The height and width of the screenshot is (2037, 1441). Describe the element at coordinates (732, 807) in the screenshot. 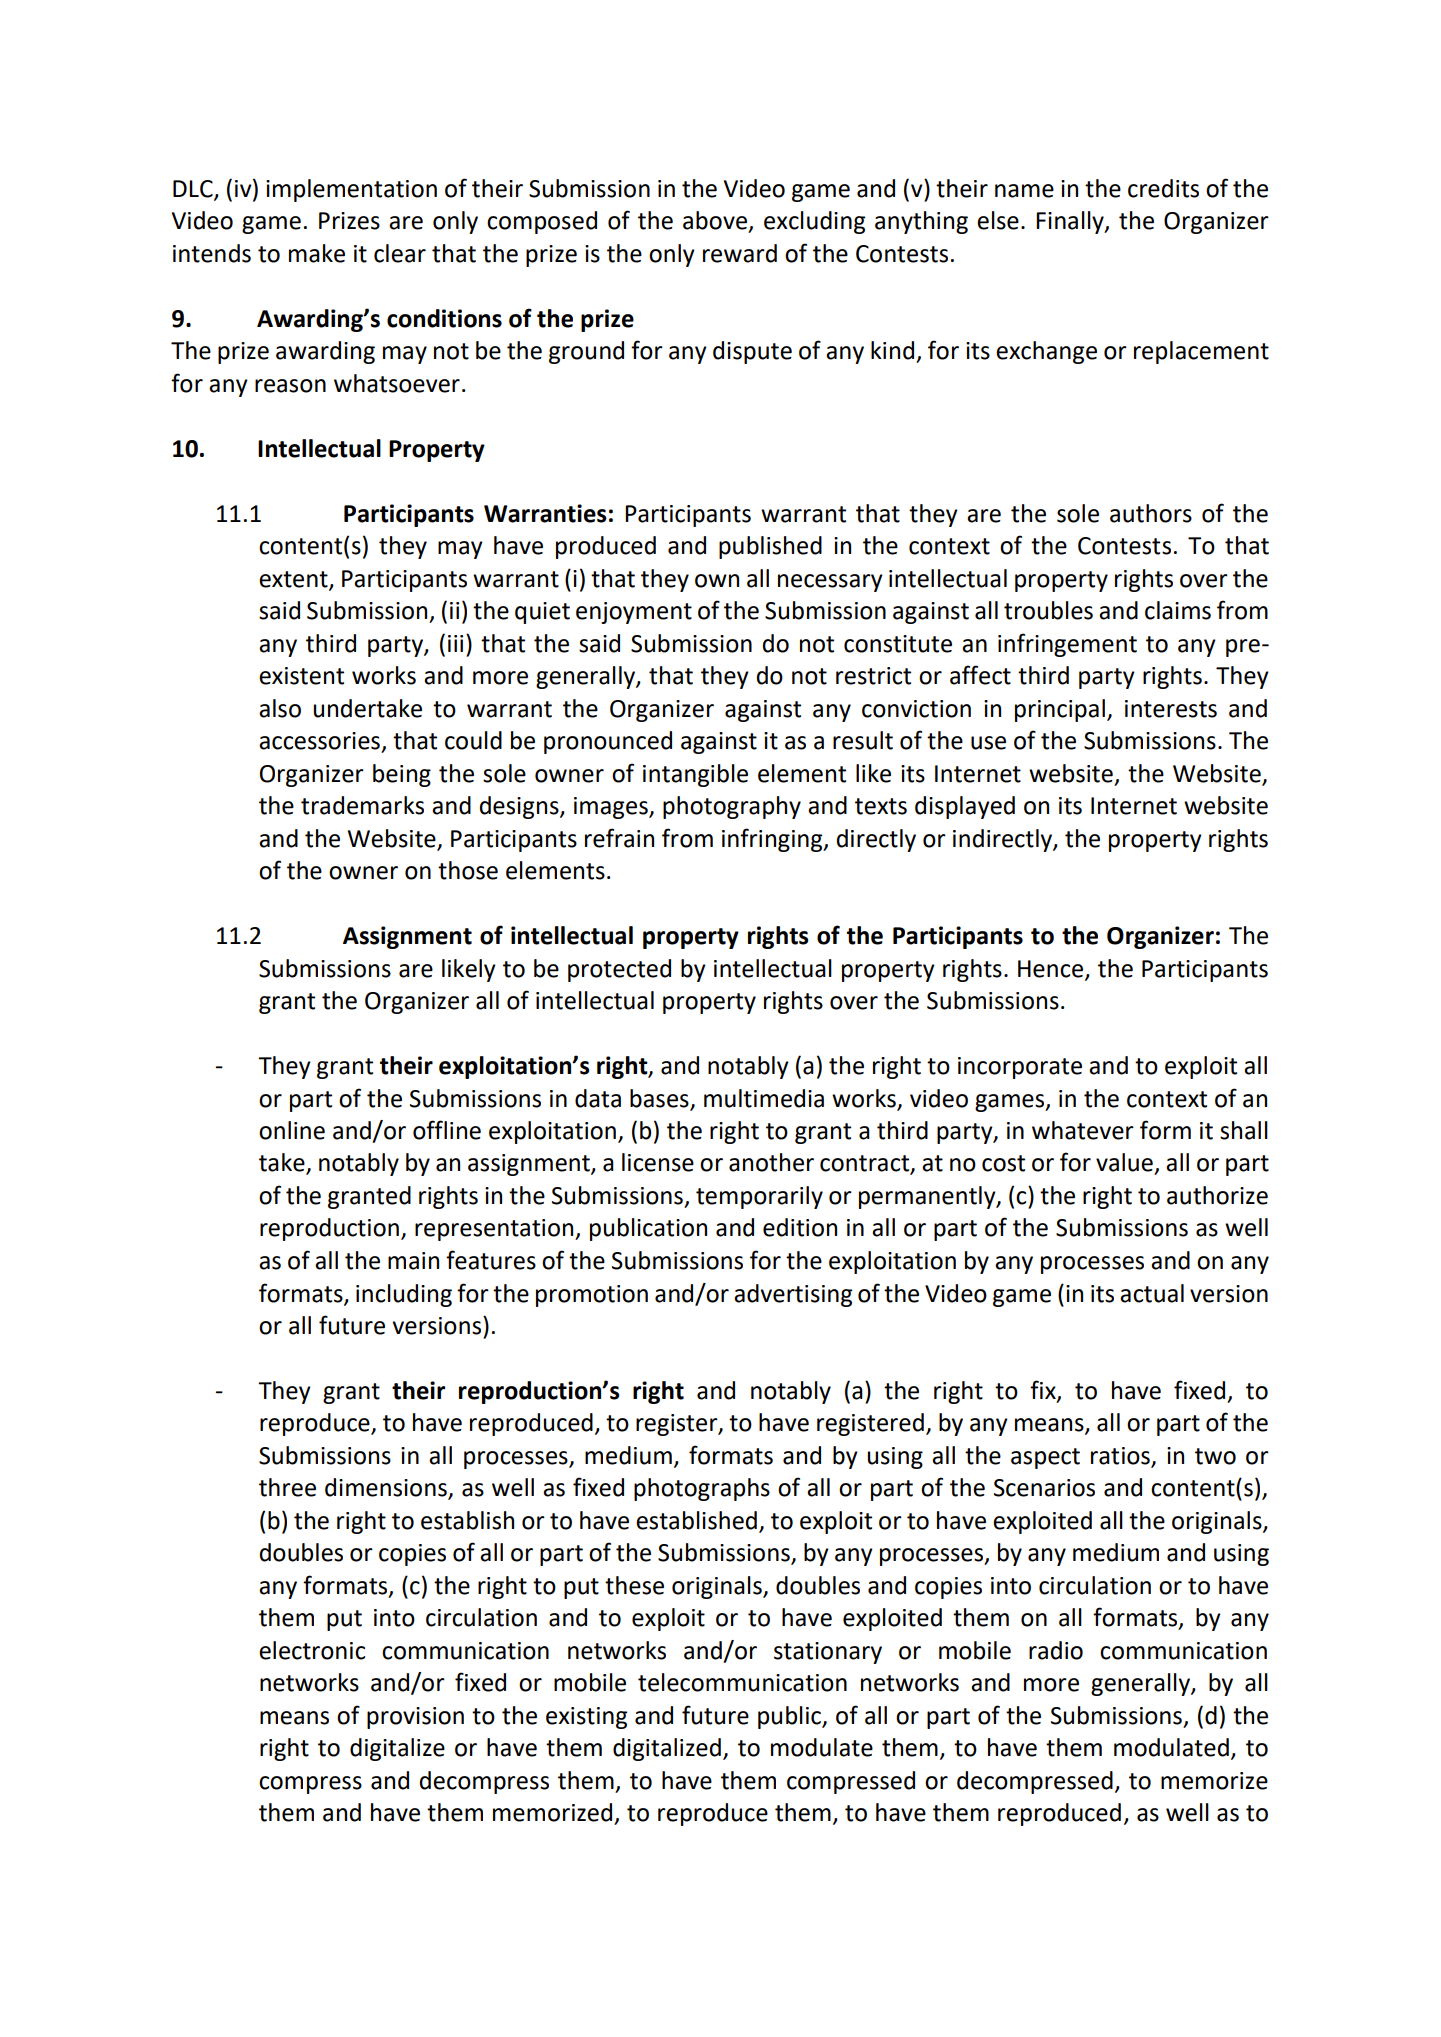

I see `photography` at that location.
